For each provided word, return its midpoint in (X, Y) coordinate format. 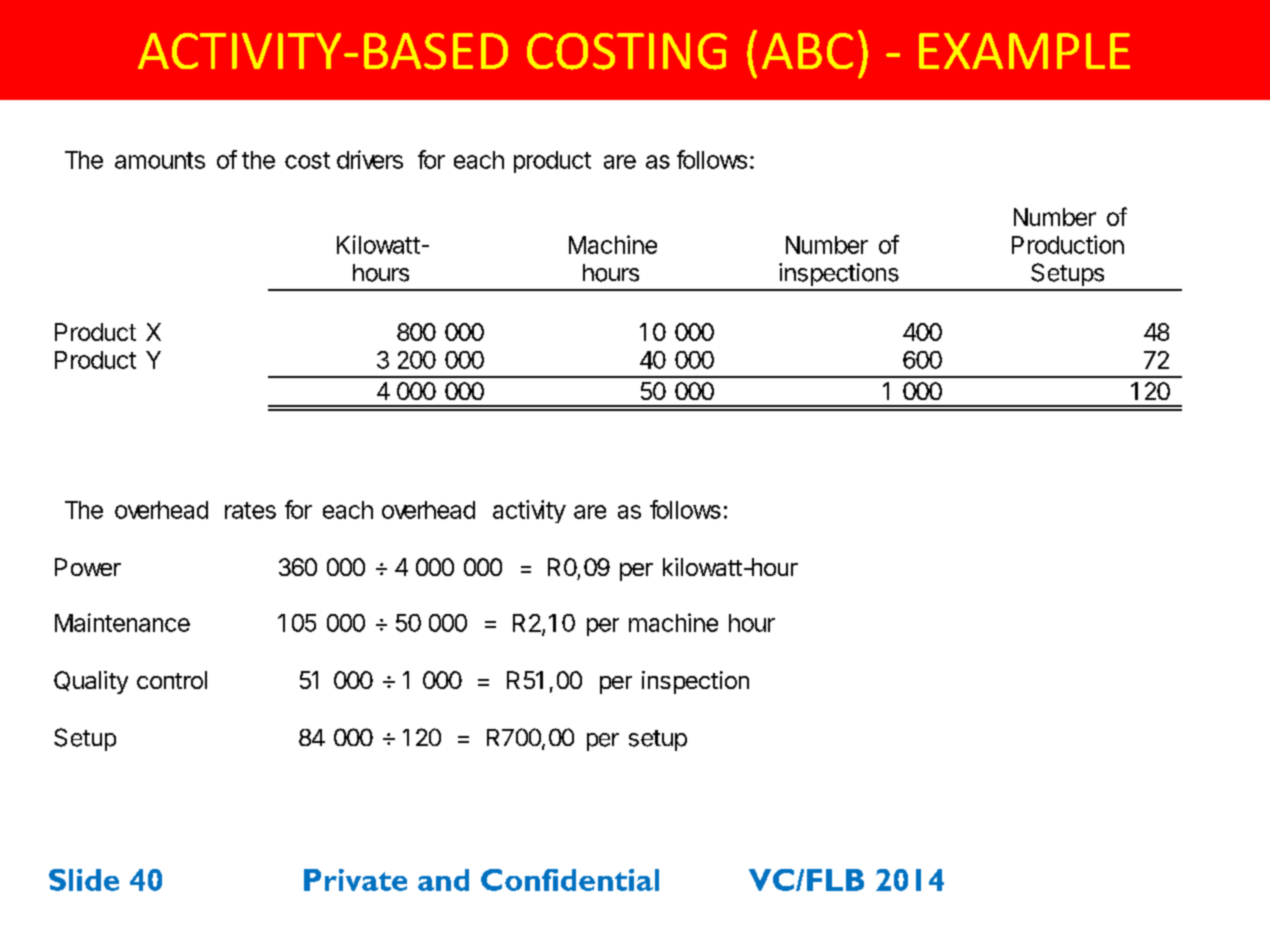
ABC (807, 51)
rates (250, 510)
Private (355, 880)
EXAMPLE (1024, 51)
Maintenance (122, 622)
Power (88, 567)
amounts (160, 160)
